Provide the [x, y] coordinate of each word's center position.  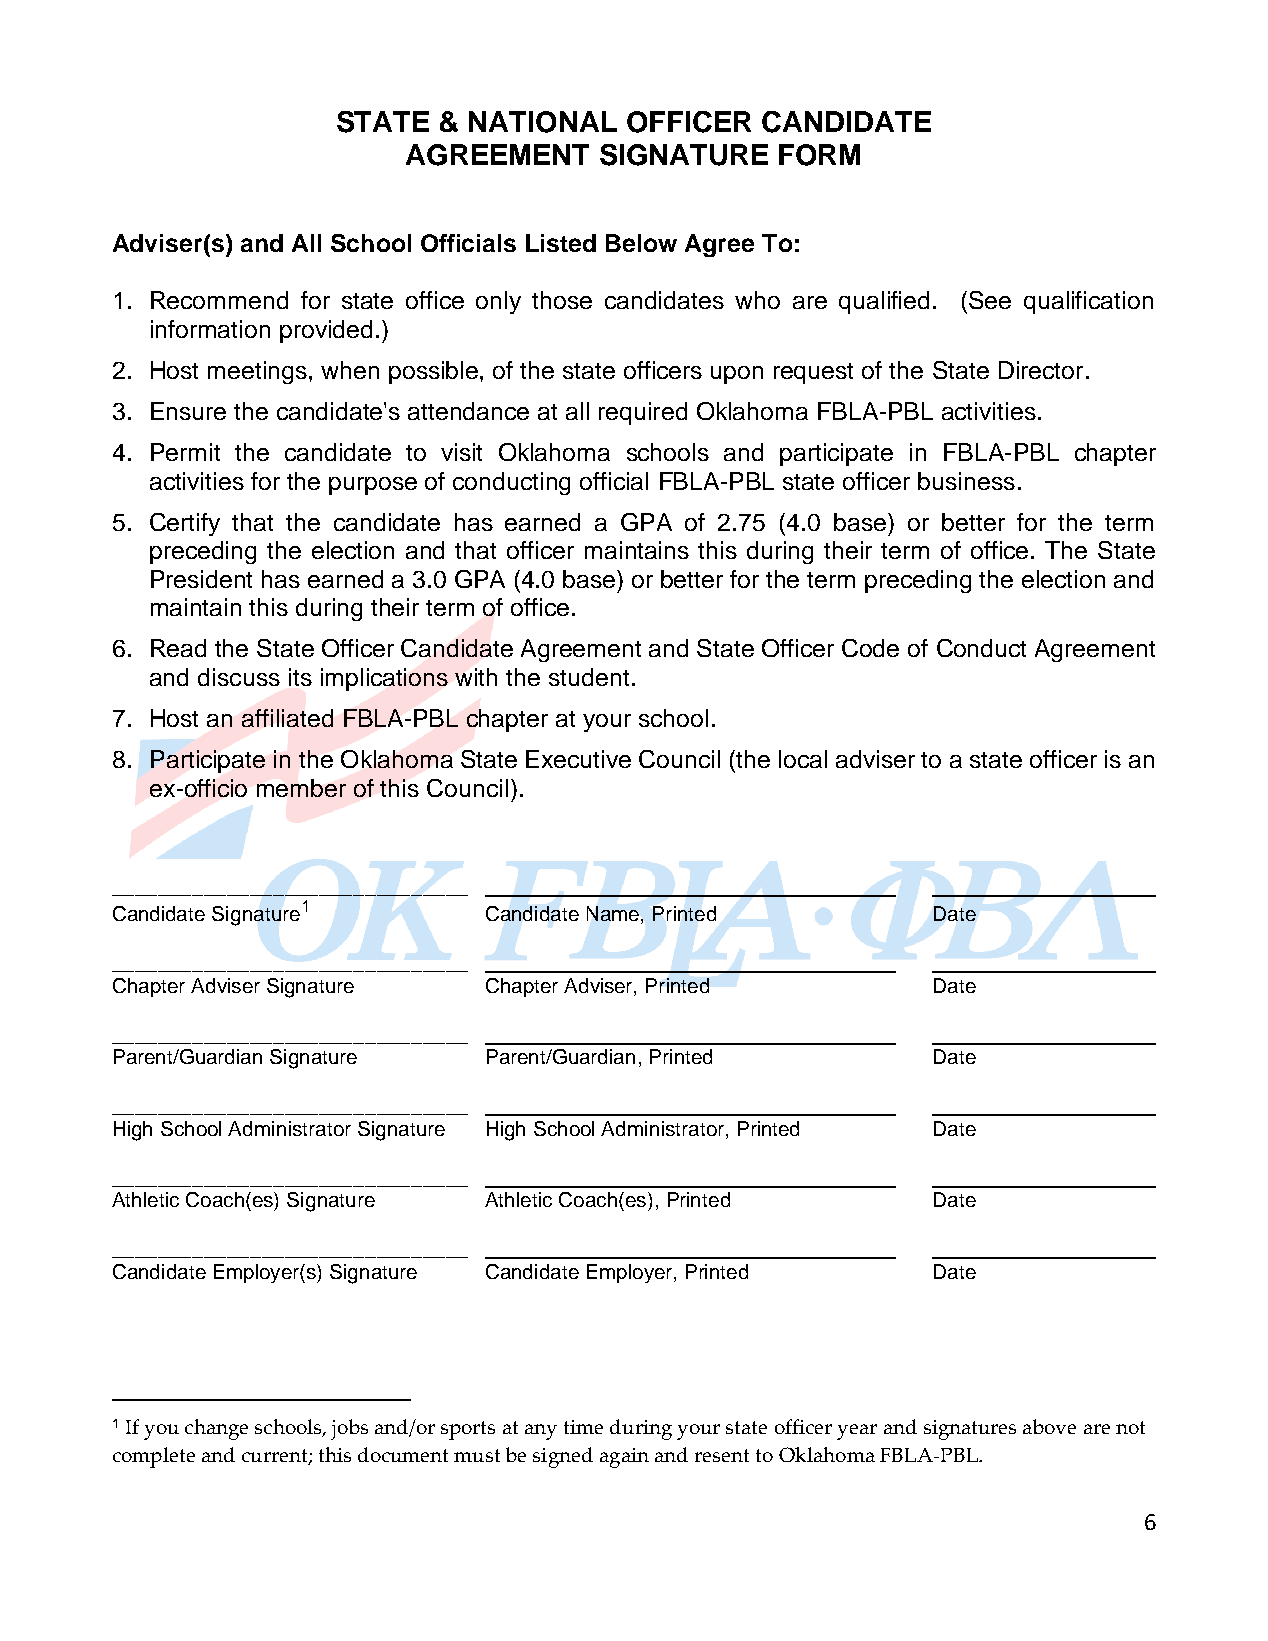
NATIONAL [543, 122]
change [216, 1429]
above [1049, 1426]
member [301, 788]
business [966, 481]
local [803, 759]
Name [614, 913]
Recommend [219, 300]
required [643, 413]
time [583, 1427]
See [990, 300]
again [624, 1458]
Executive [578, 759]
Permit [185, 452]
